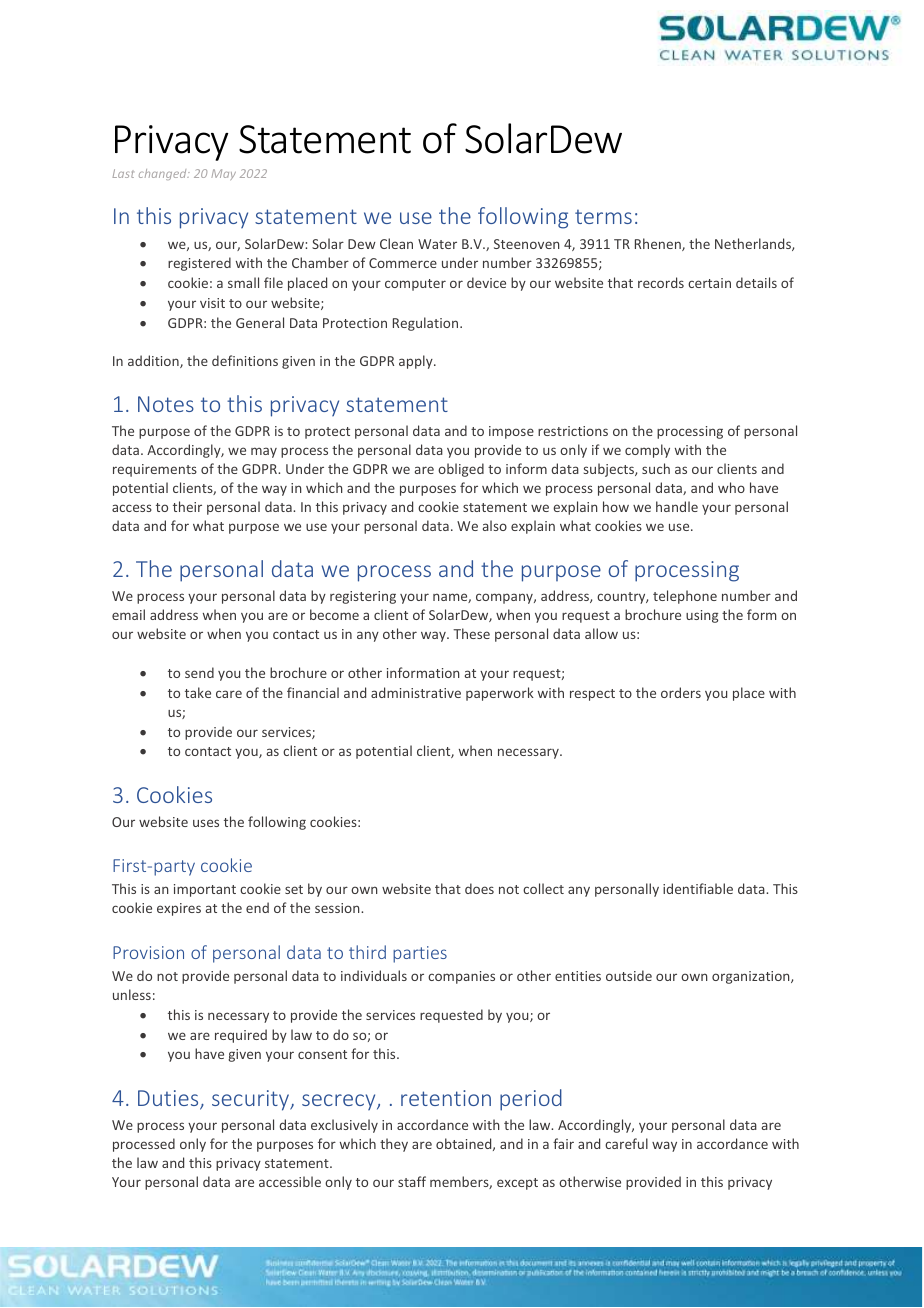 The width and height of the screenshot is (924, 1308). I want to click on Water, so click(437, 244).
